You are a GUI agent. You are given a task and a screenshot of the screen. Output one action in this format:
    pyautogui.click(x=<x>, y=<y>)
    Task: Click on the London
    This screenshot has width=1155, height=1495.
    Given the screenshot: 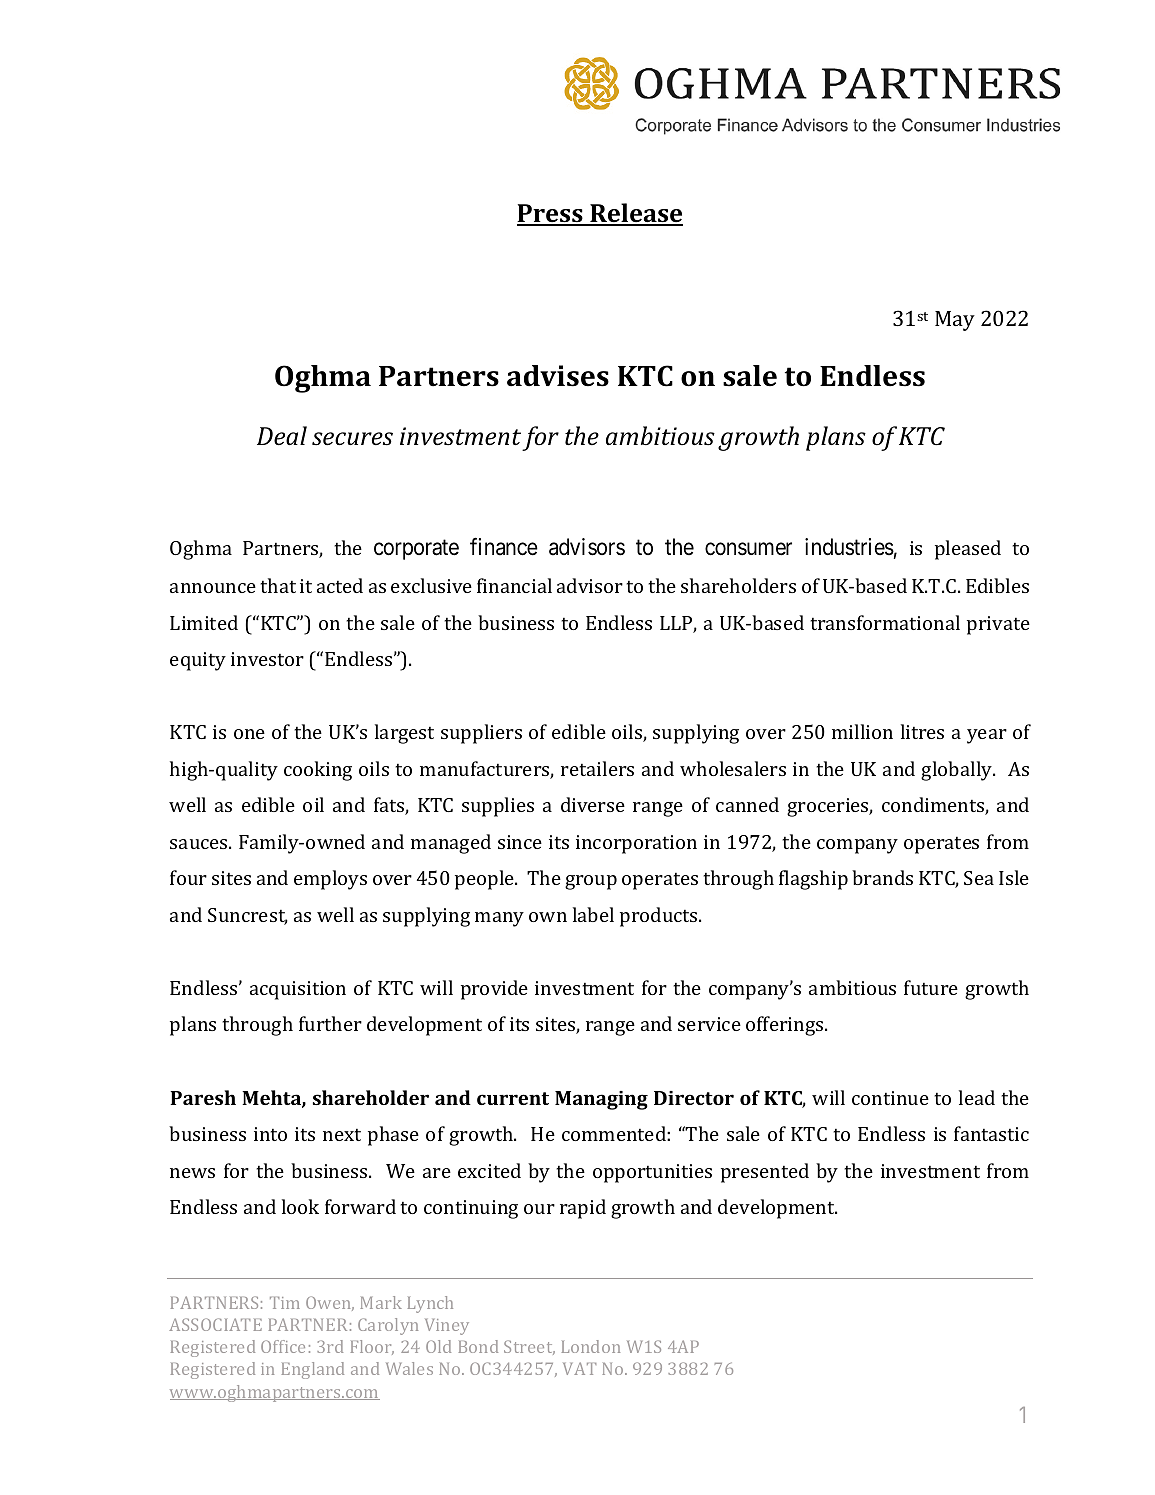 What is the action you would take?
    pyautogui.click(x=591, y=1346)
